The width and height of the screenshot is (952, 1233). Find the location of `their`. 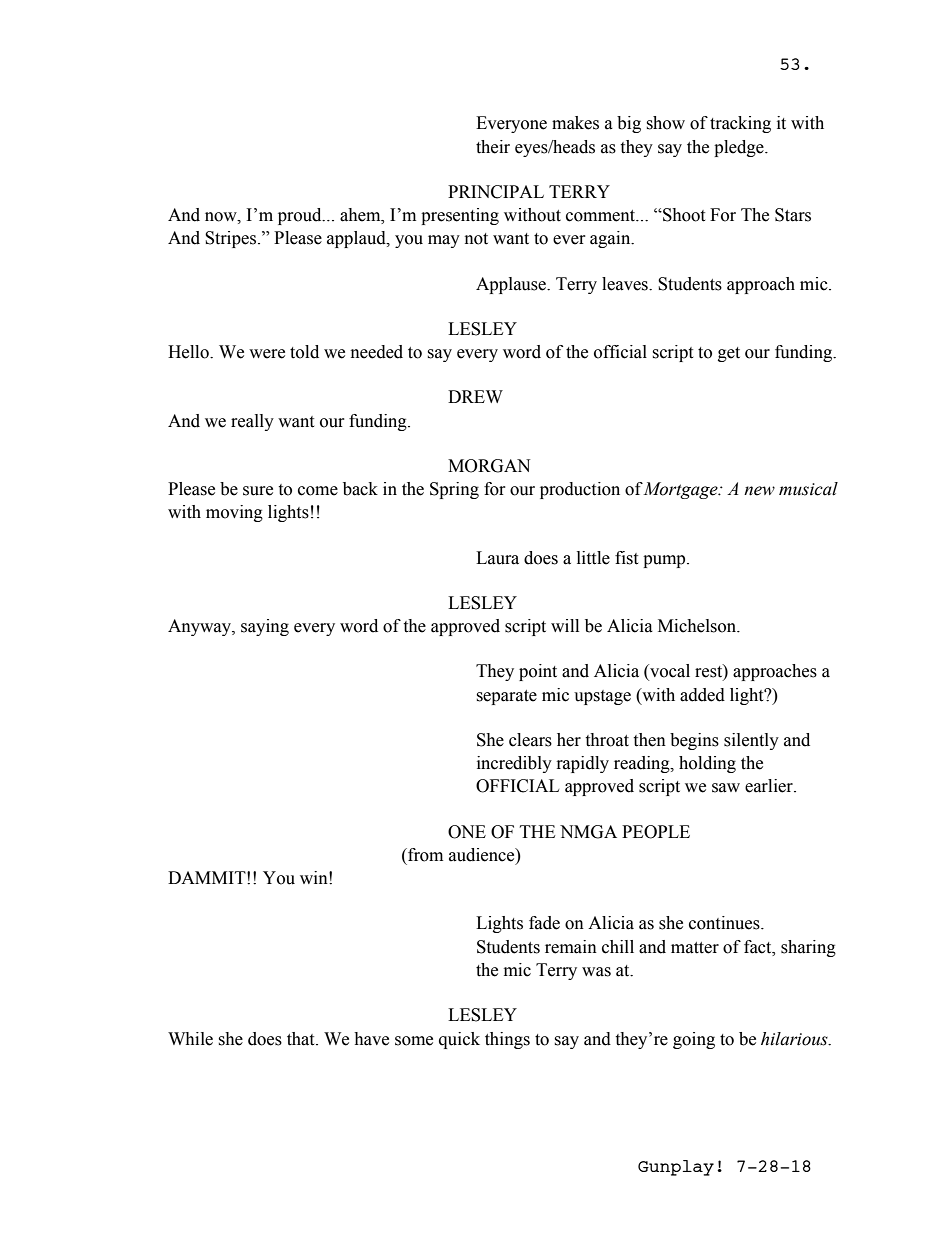

their is located at coordinates (493, 147).
